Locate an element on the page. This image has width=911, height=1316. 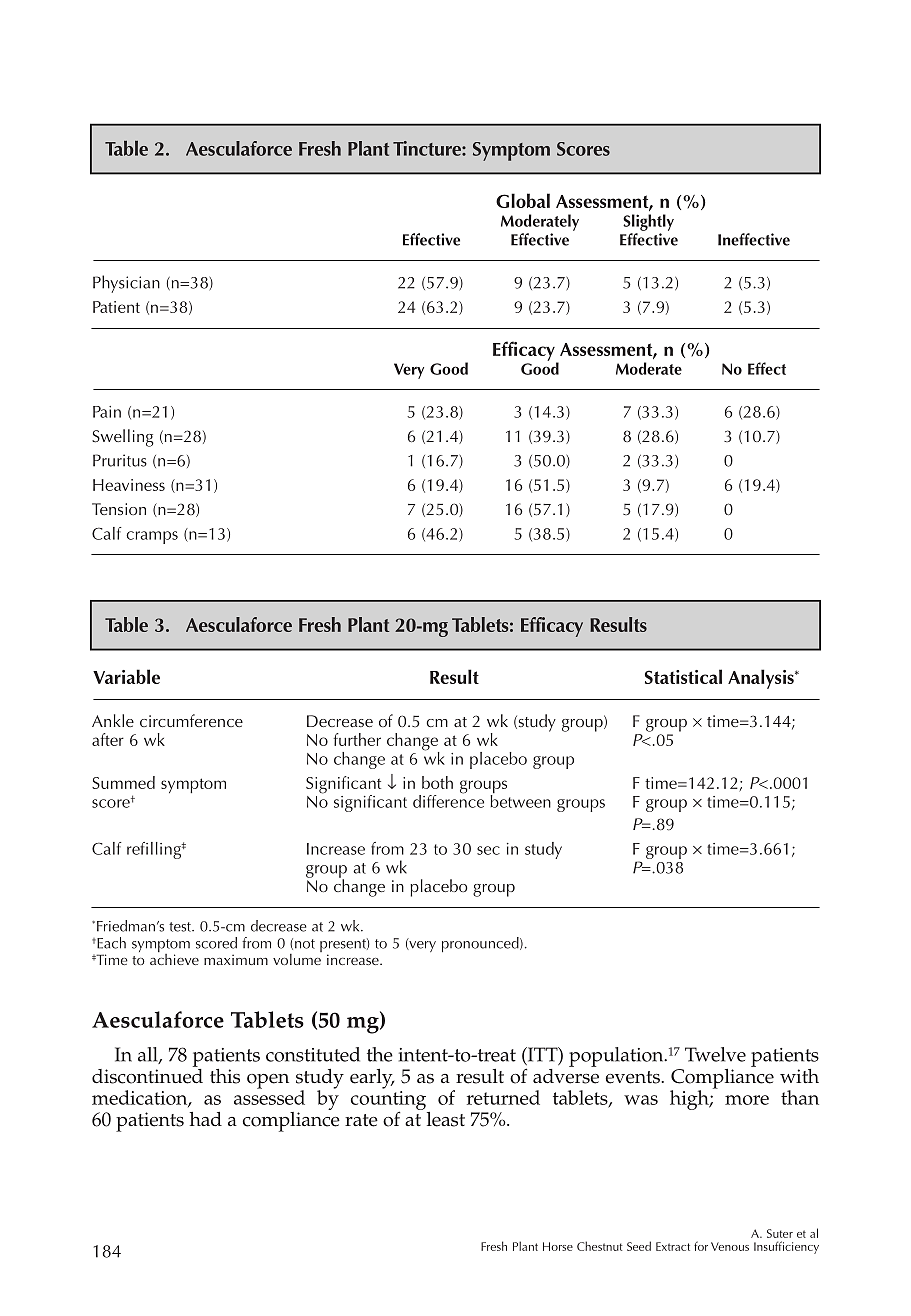
between is located at coordinates (520, 800).
